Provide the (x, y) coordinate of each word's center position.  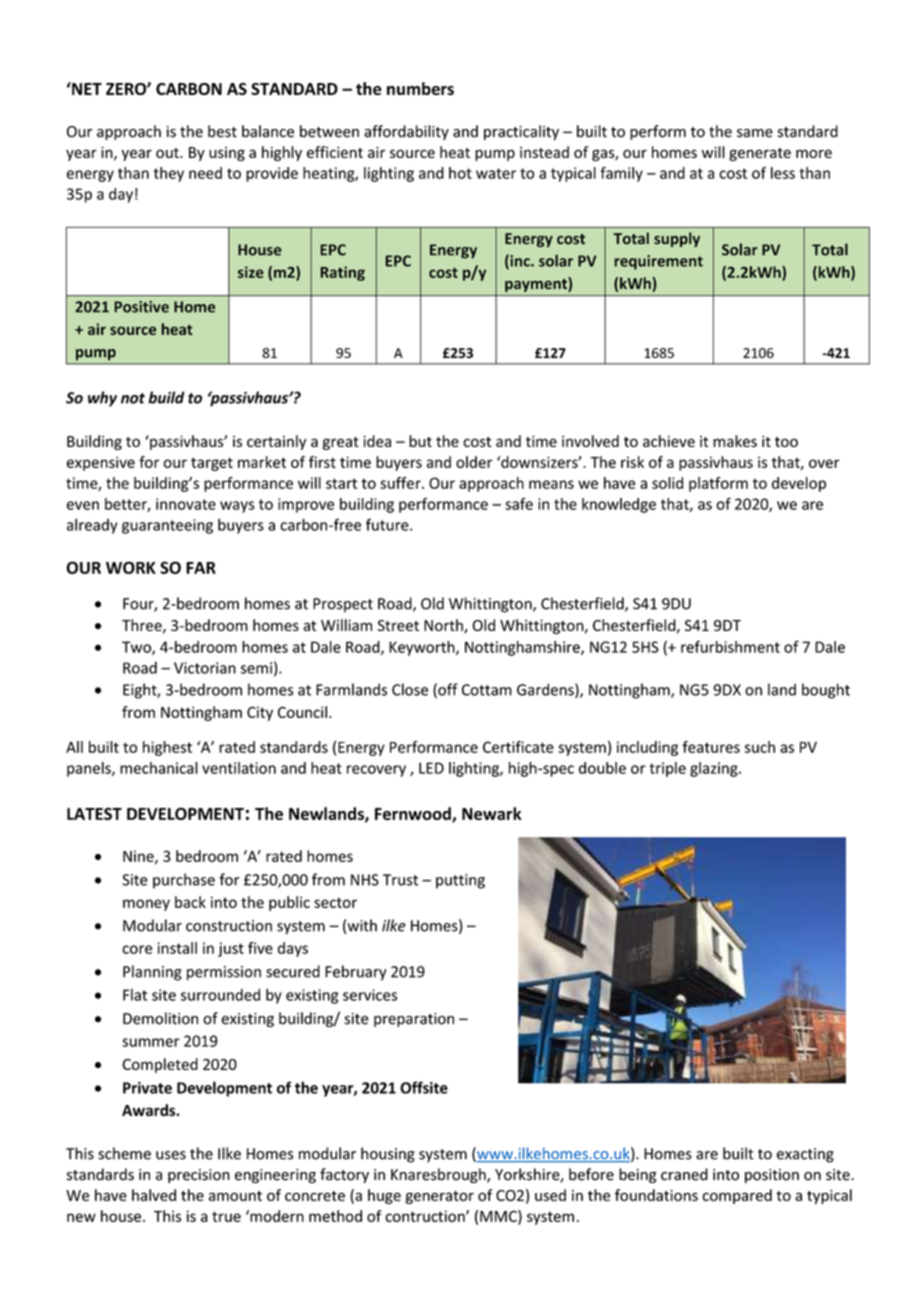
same (755, 133)
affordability (406, 132)
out (168, 153)
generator (439, 1197)
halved (154, 1195)
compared (737, 1196)
